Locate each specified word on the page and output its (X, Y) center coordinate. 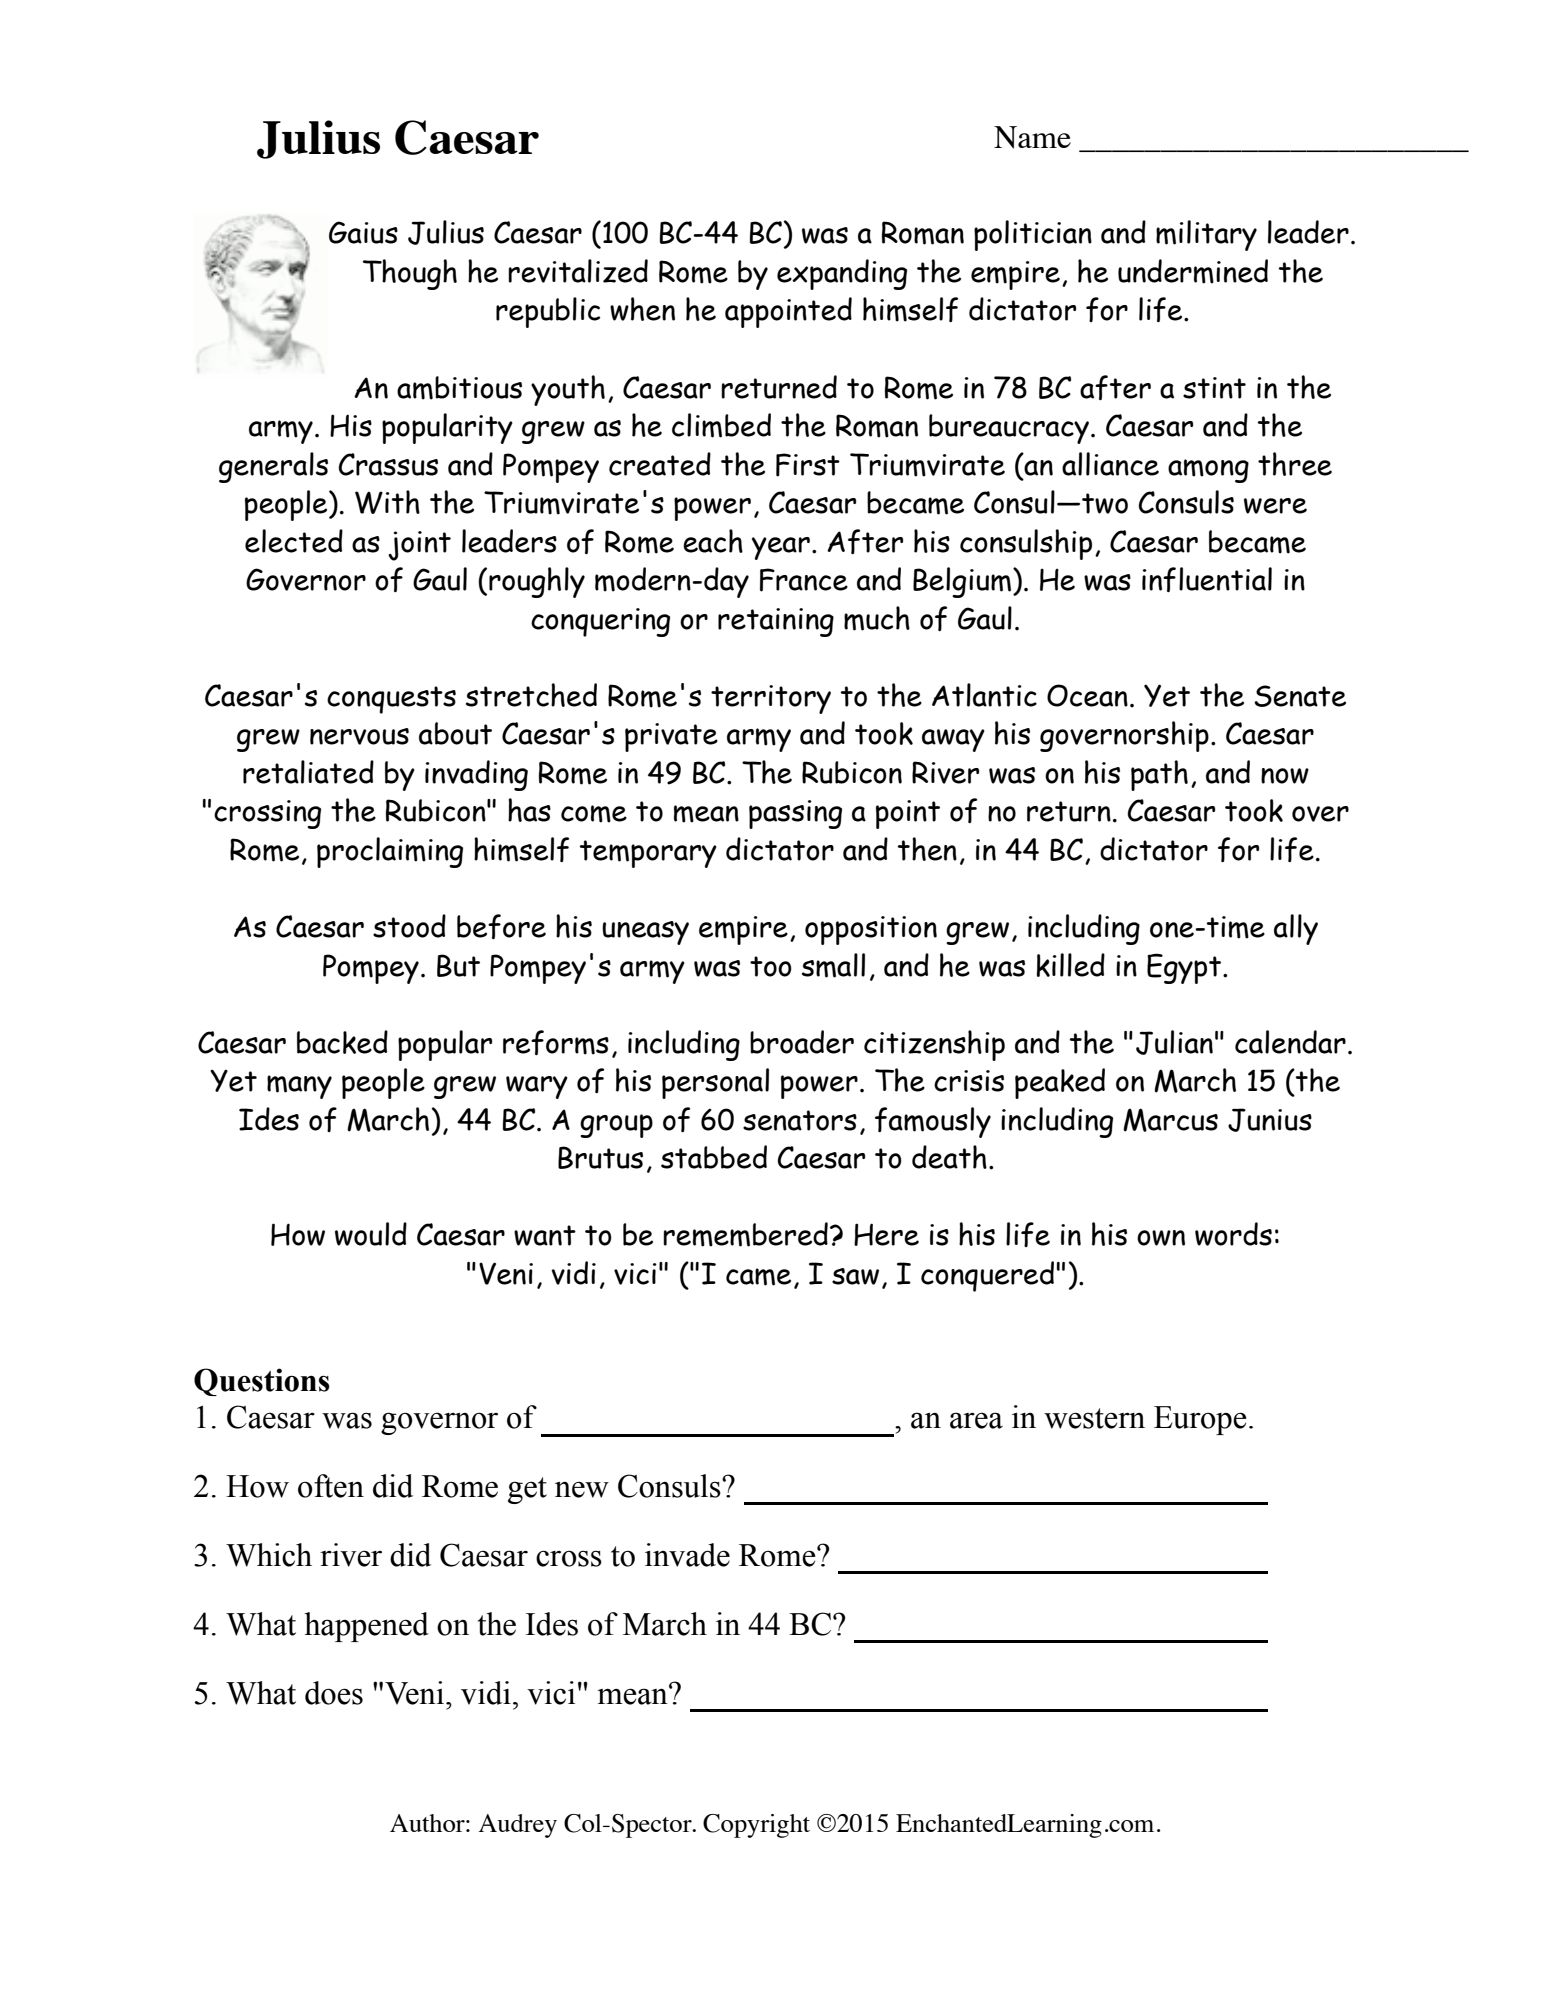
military (1206, 235)
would (371, 1234)
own (1161, 1238)
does (334, 1693)
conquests (391, 700)
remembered (745, 1234)
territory (771, 699)
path (1159, 775)
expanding (842, 274)
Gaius (363, 232)
